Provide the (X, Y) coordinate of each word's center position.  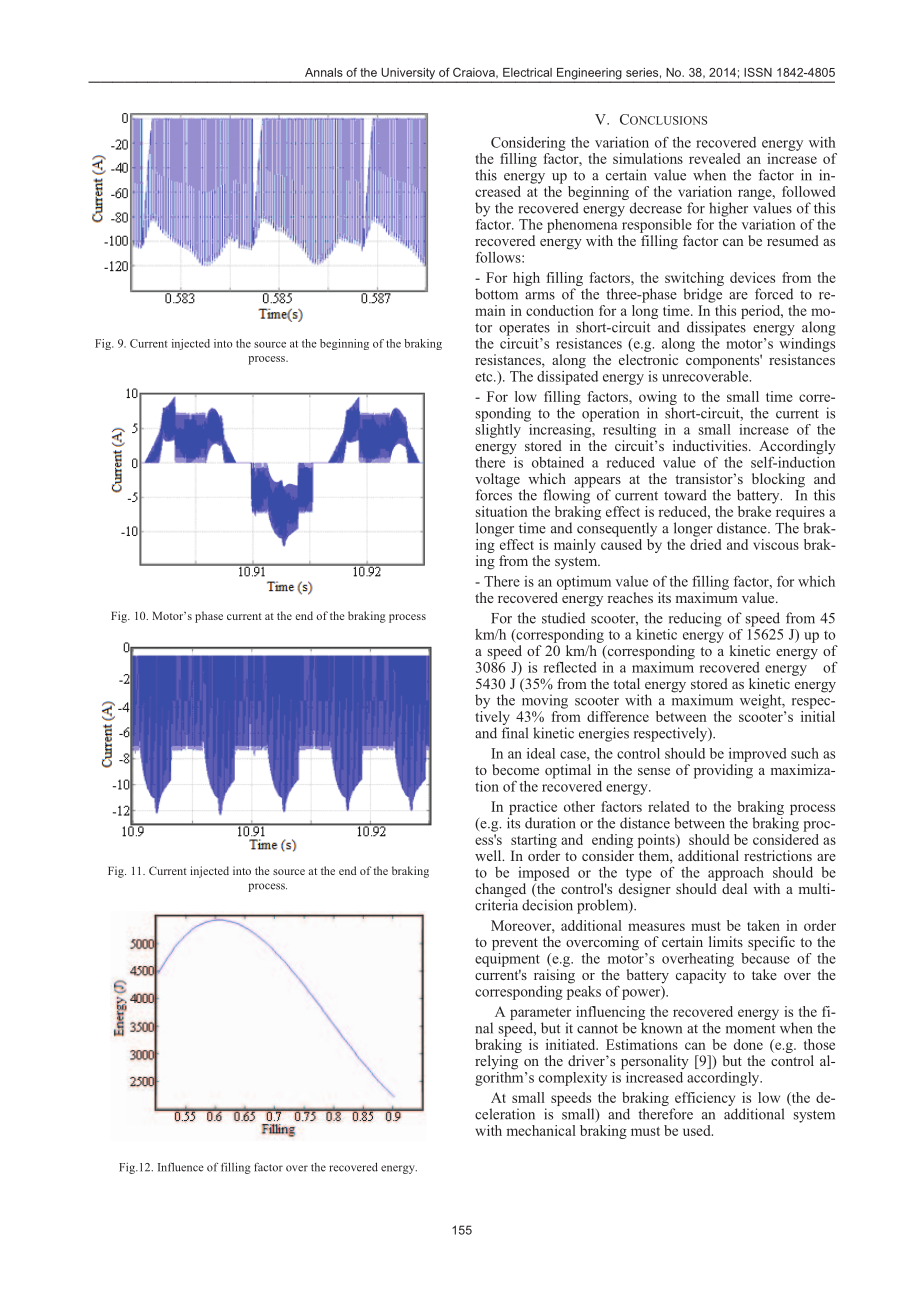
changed (502, 891)
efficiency (705, 1100)
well (489, 855)
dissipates (716, 328)
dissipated (567, 376)
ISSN (758, 72)
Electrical (527, 72)
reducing (695, 619)
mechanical (541, 1130)
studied (563, 618)
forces (493, 494)
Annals (324, 72)
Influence (181, 1167)
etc (485, 377)
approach (736, 874)
